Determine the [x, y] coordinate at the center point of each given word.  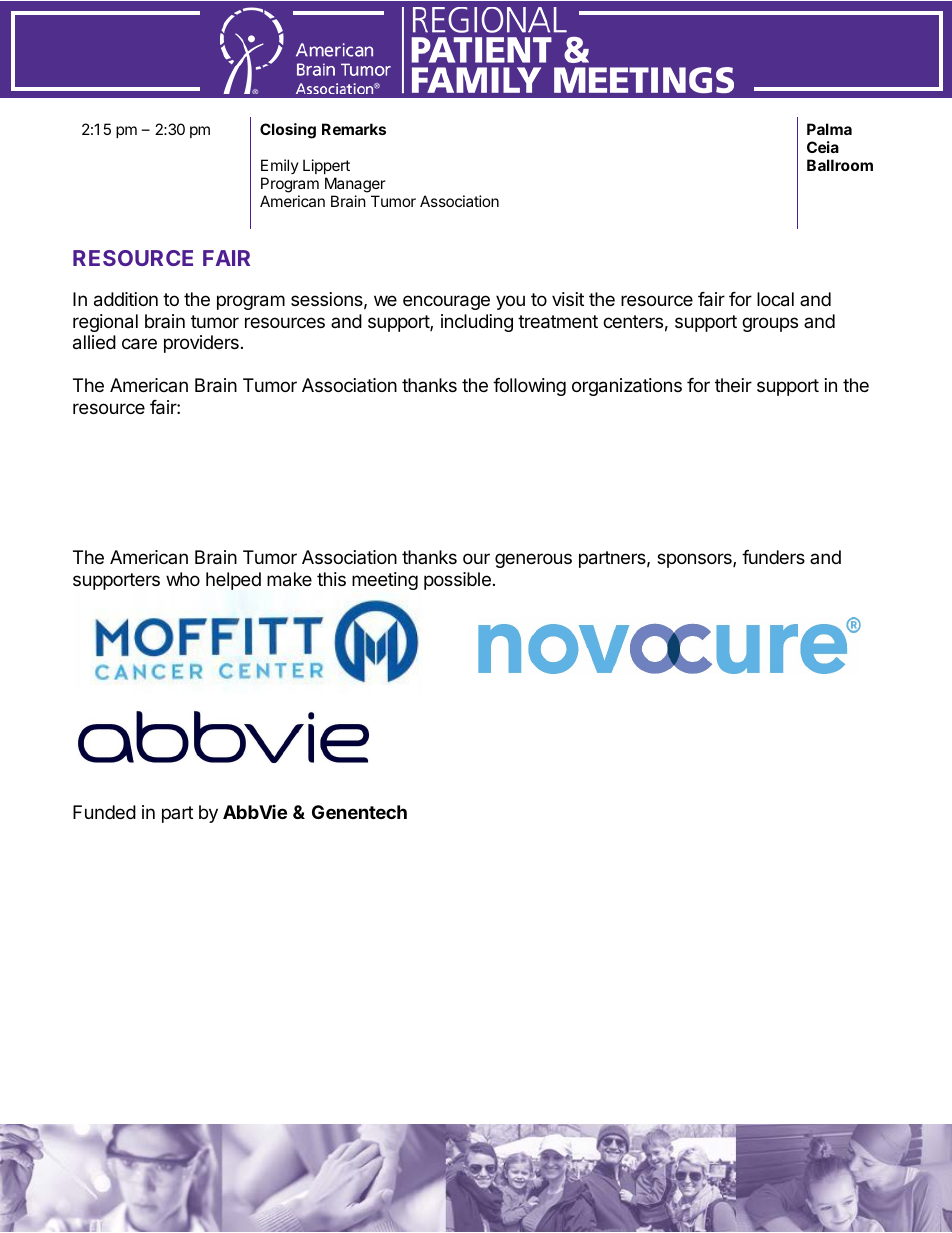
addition [126, 299]
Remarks [354, 129]
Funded [104, 812]
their [733, 385]
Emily [280, 166]
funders [773, 557]
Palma [829, 129]
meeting [385, 581]
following [529, 387]
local [775, 299]
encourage [446, 302]
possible [457, 581]
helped [233, 581]
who [183, 579]
